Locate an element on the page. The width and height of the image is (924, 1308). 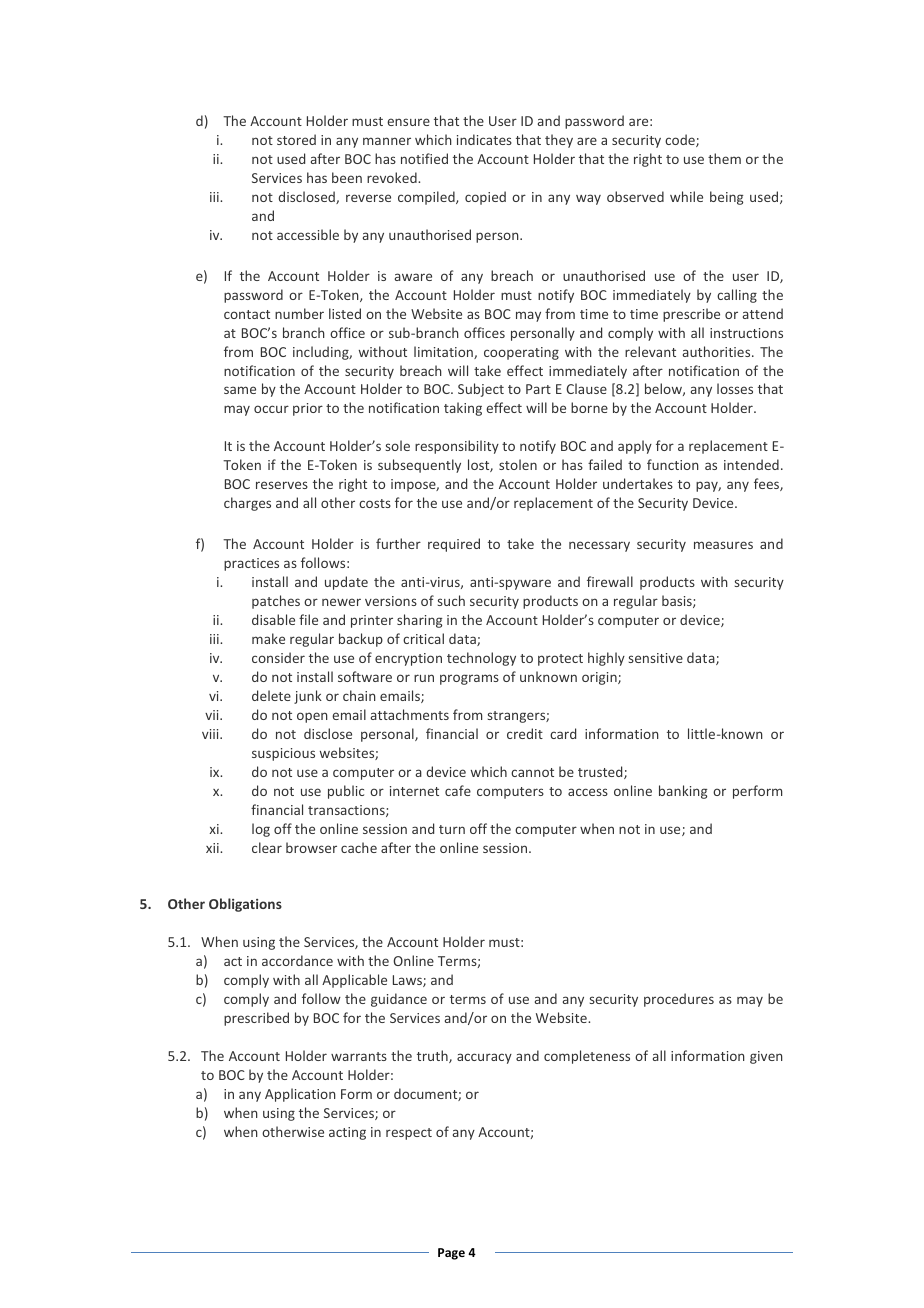
required is located at coordinates (454, 545).
